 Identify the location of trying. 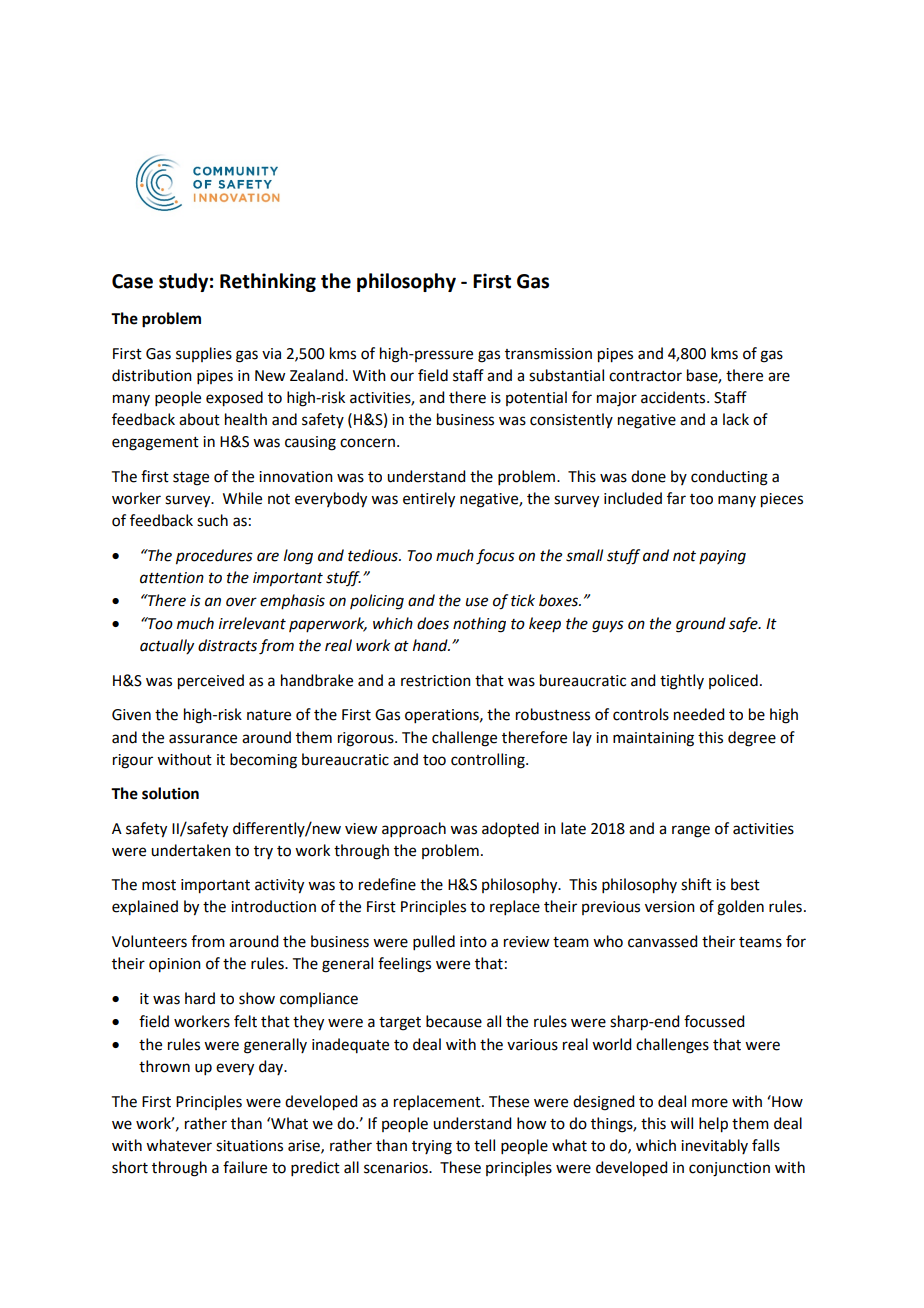
(432, 1147).
